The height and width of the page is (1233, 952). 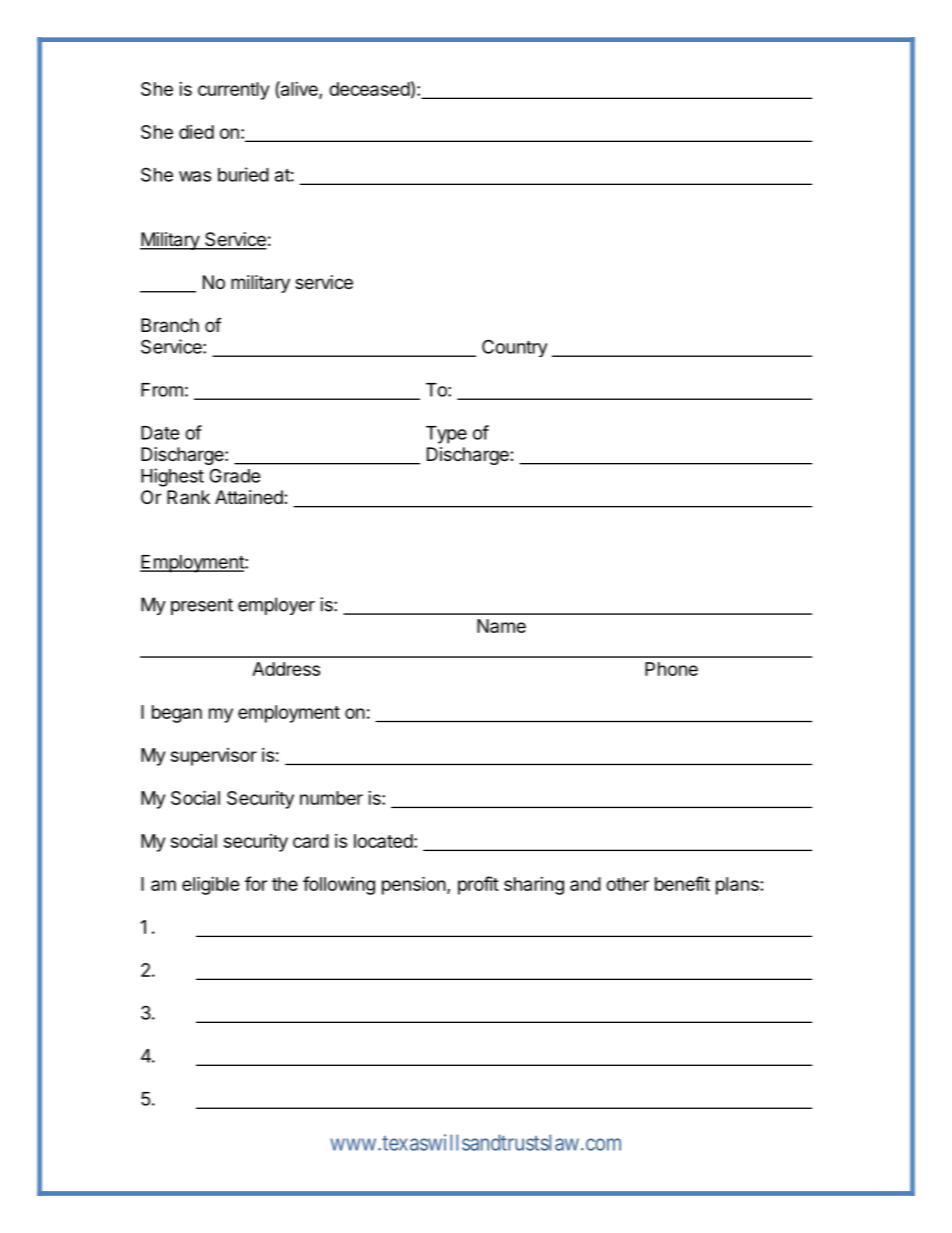 What do you see at coordinates (235, 475) in the page?
I see `Grade` at bounding box center [235, 475].
